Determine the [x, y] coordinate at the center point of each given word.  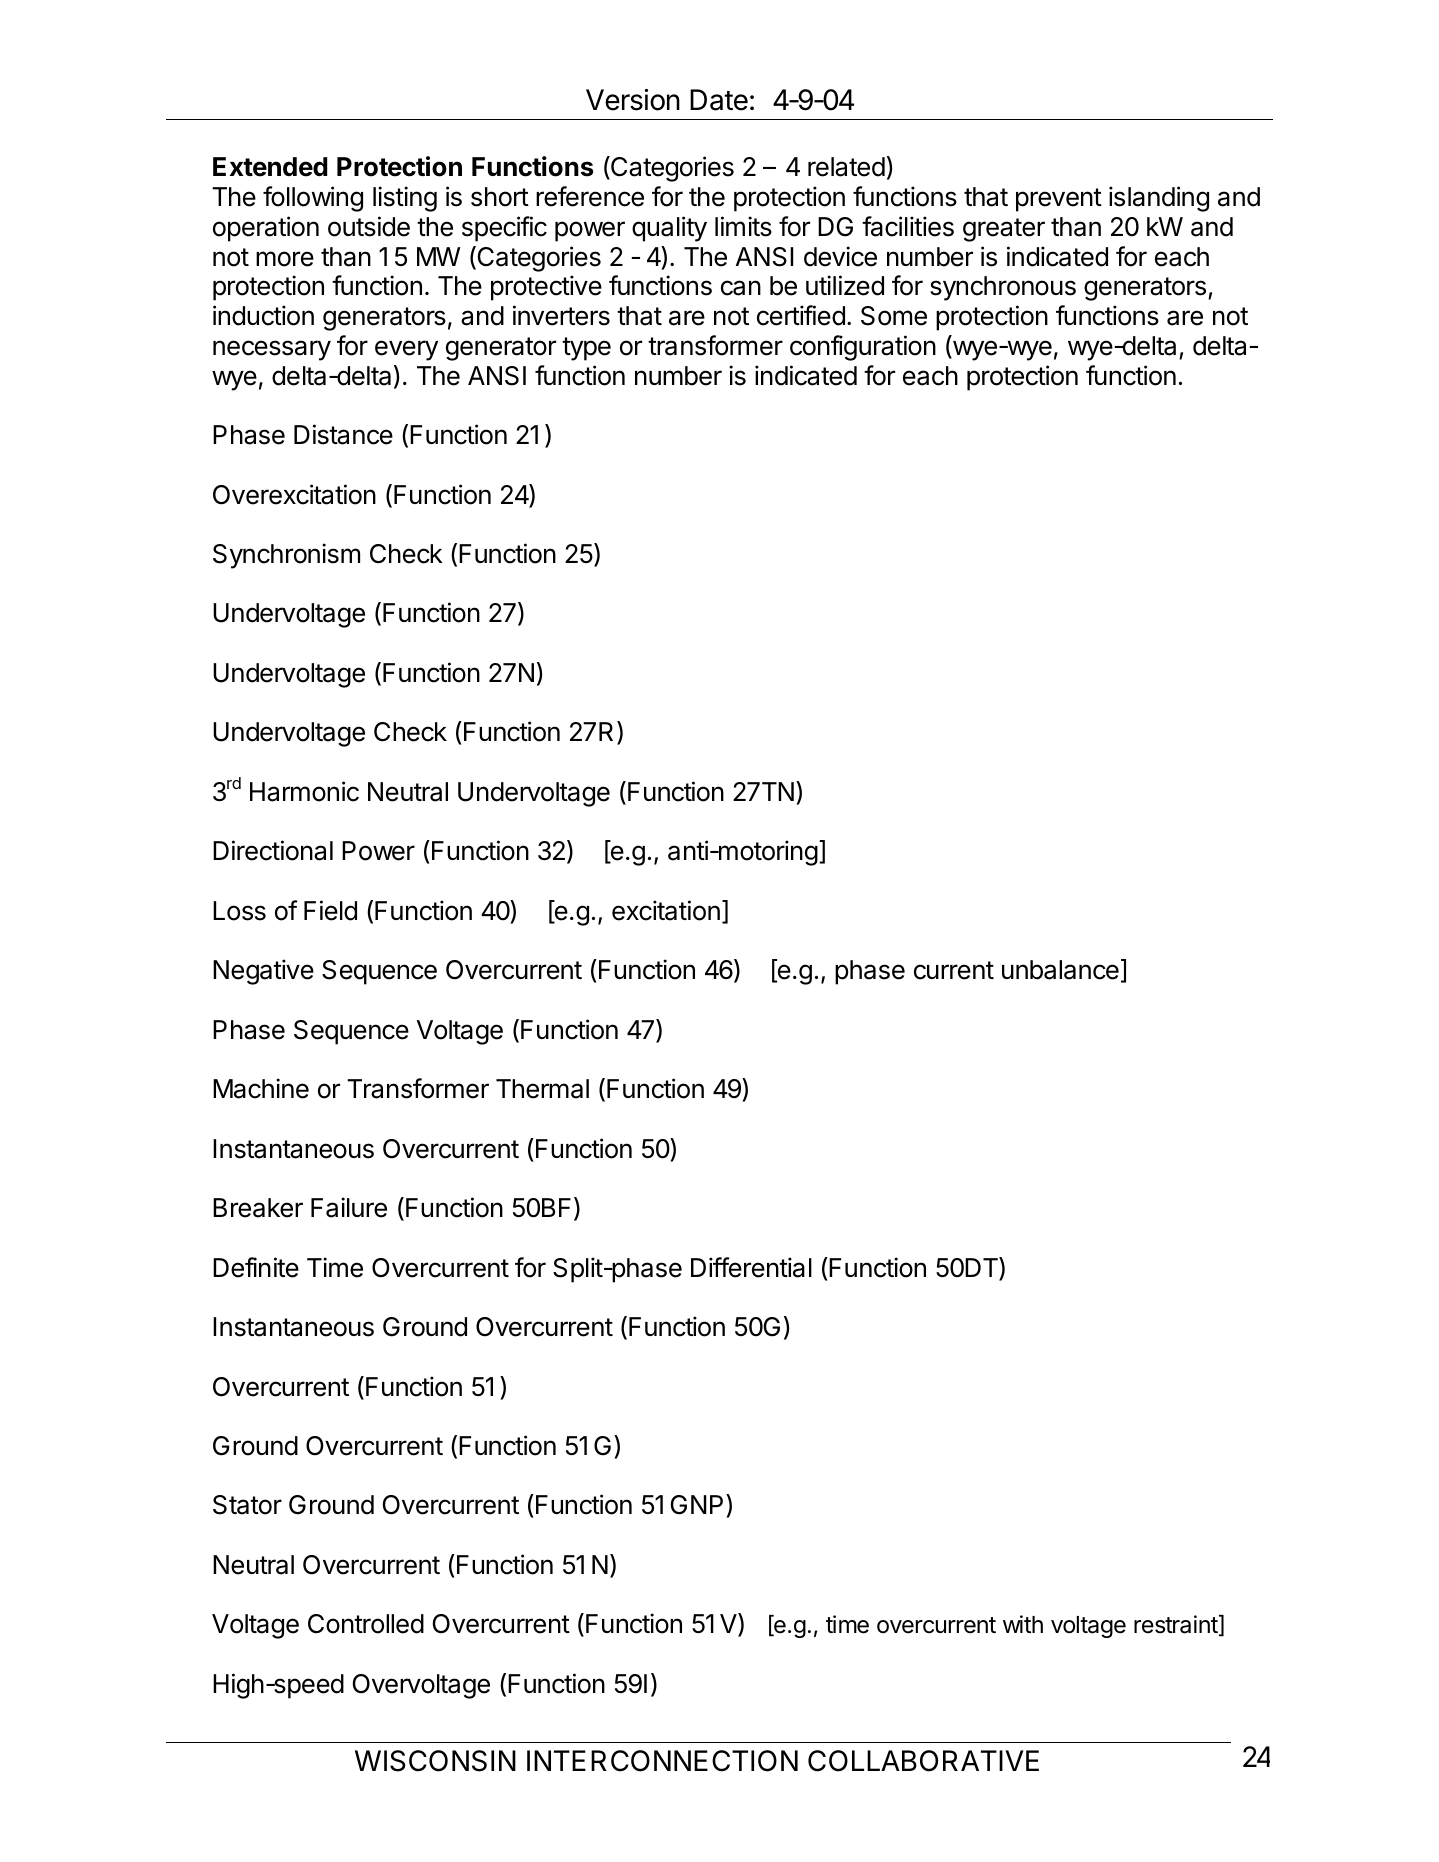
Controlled [366, 1624]
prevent [1059, 200]
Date [719, 100]
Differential [751, 1267]
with [1023, 1624]
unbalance [1060, 970]
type [586, 349]
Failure [349, 1207]
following [313, 199]
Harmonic [304, 791]
